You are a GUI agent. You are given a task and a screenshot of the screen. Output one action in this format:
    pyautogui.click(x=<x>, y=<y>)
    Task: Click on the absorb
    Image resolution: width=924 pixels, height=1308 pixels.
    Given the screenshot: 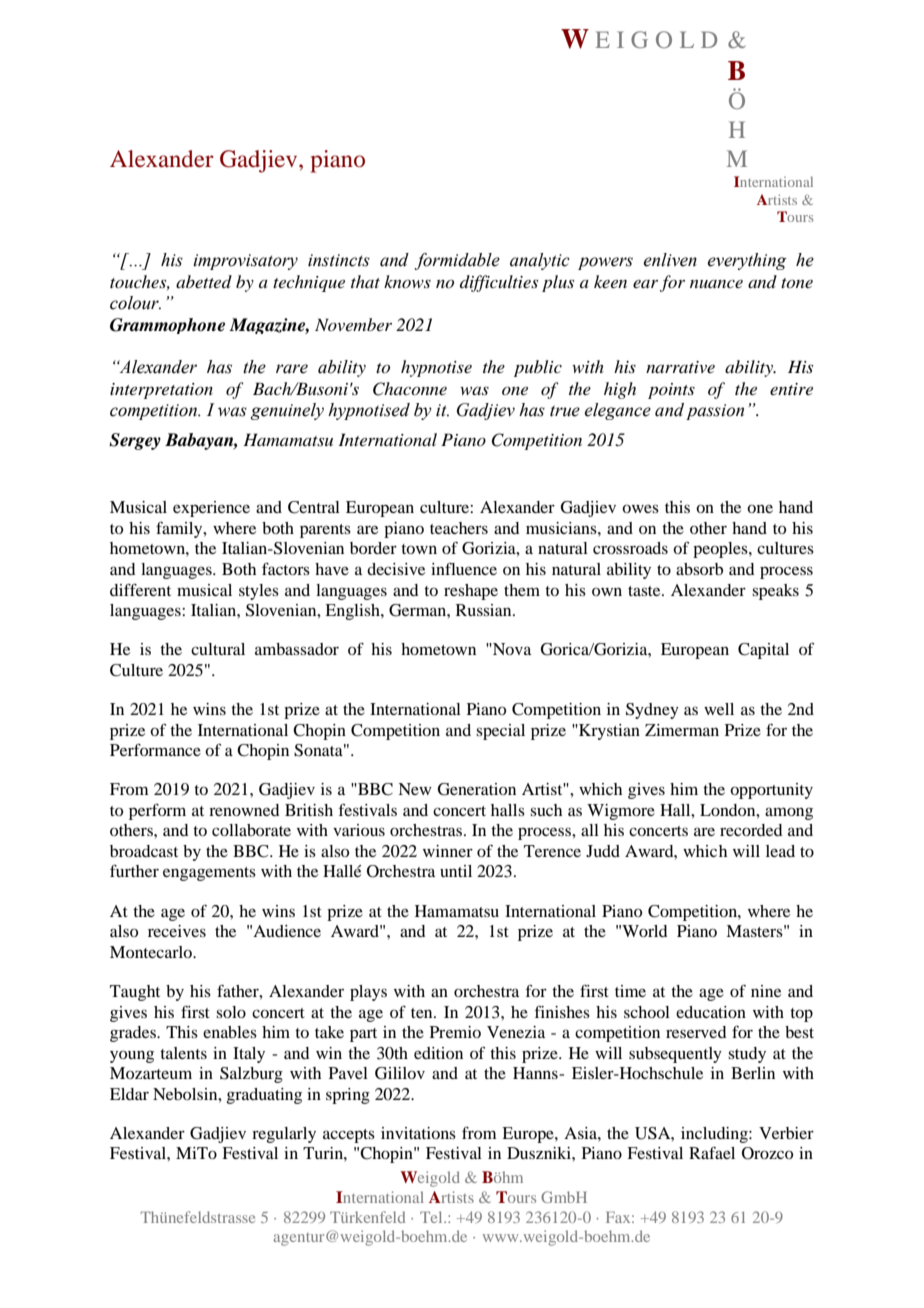 What is the action you would take?
    pyautogui.click(x=699, y=569)
